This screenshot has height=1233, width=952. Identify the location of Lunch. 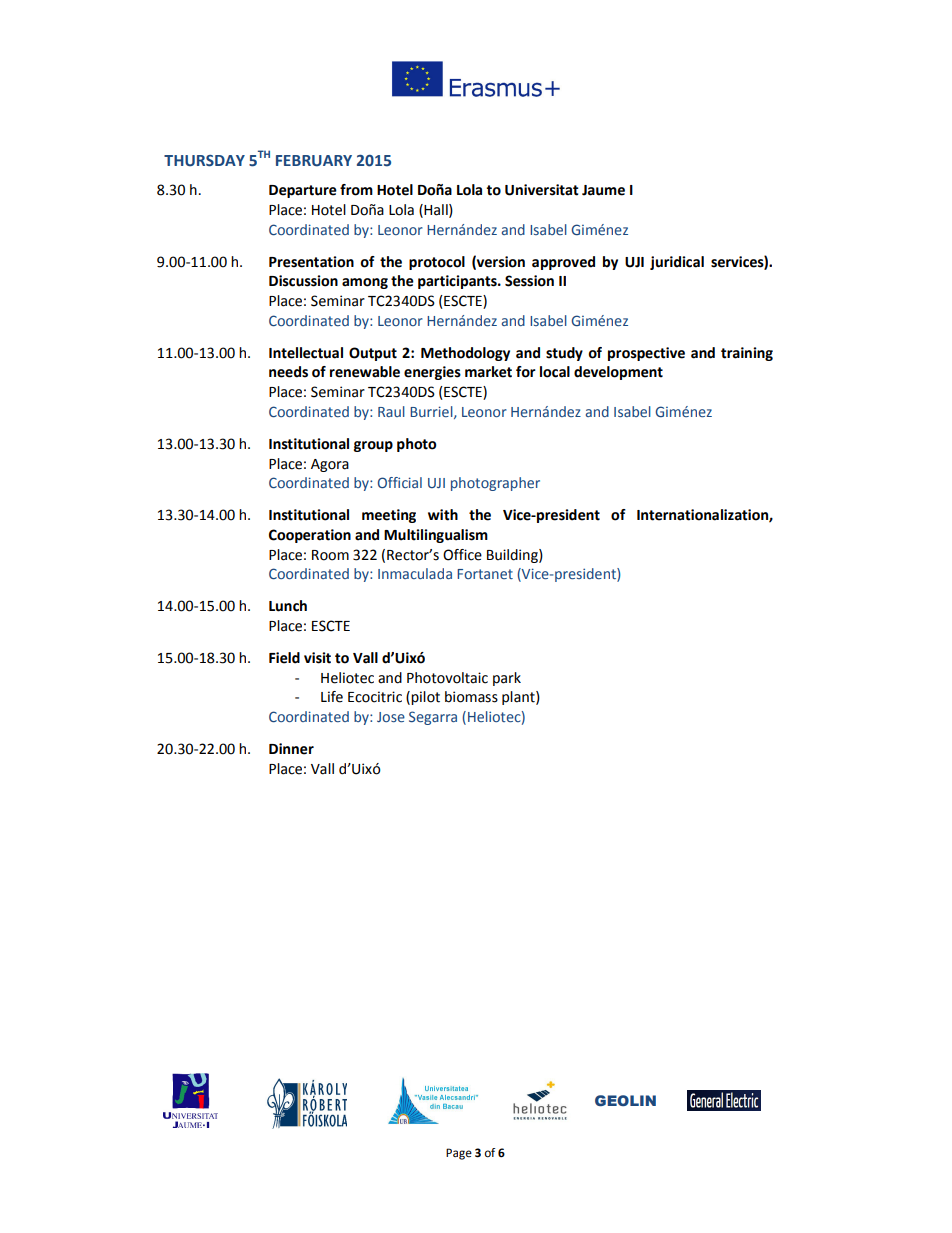
(288, 606).
